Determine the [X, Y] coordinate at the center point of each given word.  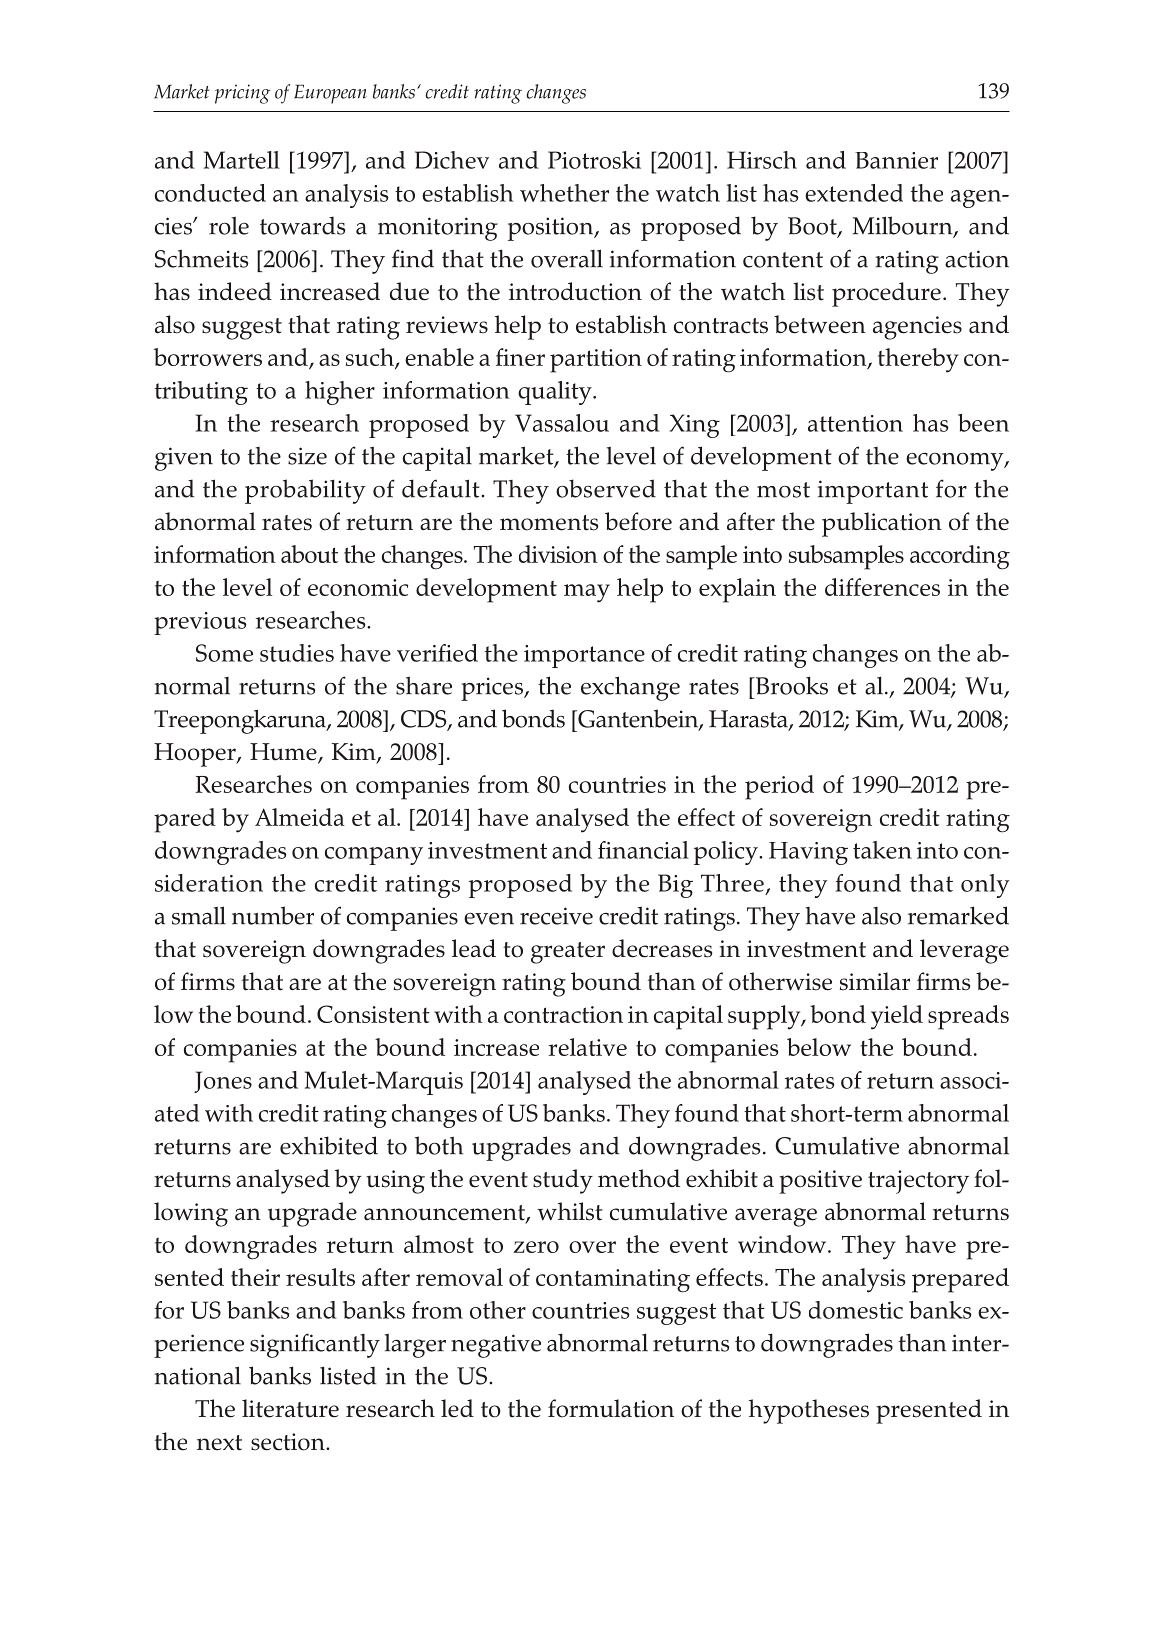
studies [297, 653]
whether [564, 193]
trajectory [918, 1182]
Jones [223, 1082]
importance [584, 656]
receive [556, 916]
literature [290, 1408]
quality [556, 393]
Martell [242, 160]
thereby [918, 360]
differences [882, 587]
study [563, 1181]
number [273, 915]
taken [882, 850]
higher [340, 393]
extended [854, 193]
